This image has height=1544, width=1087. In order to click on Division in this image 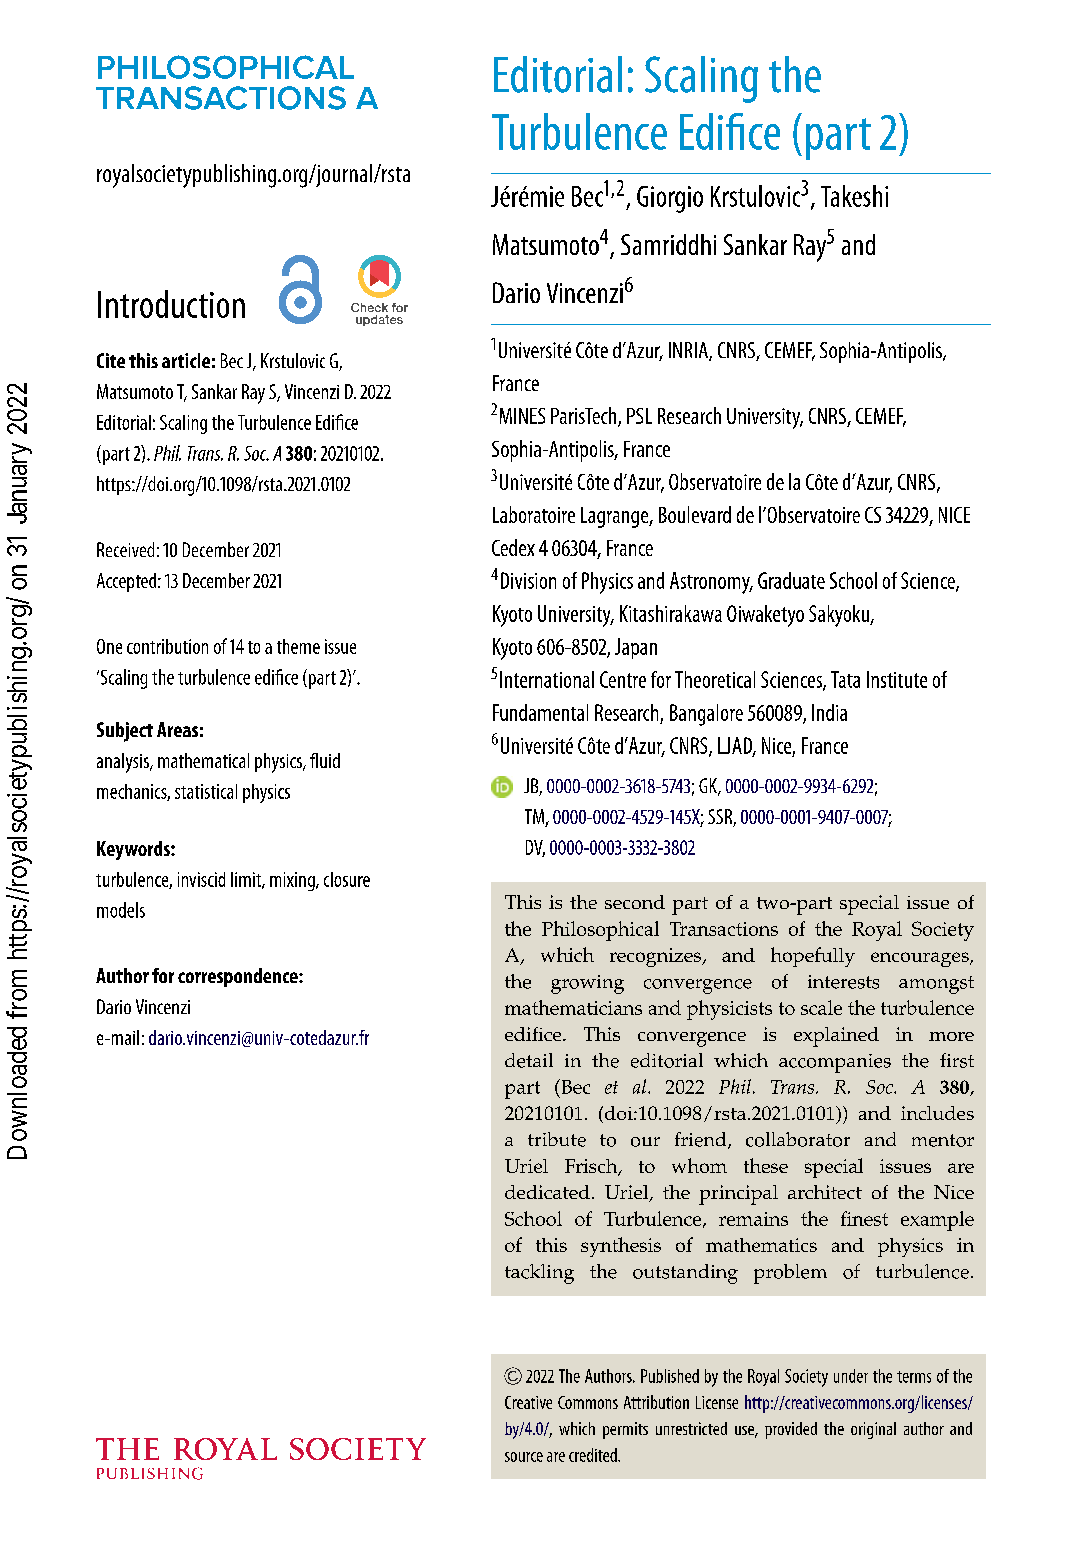, I will do `click(528, 580)`.
